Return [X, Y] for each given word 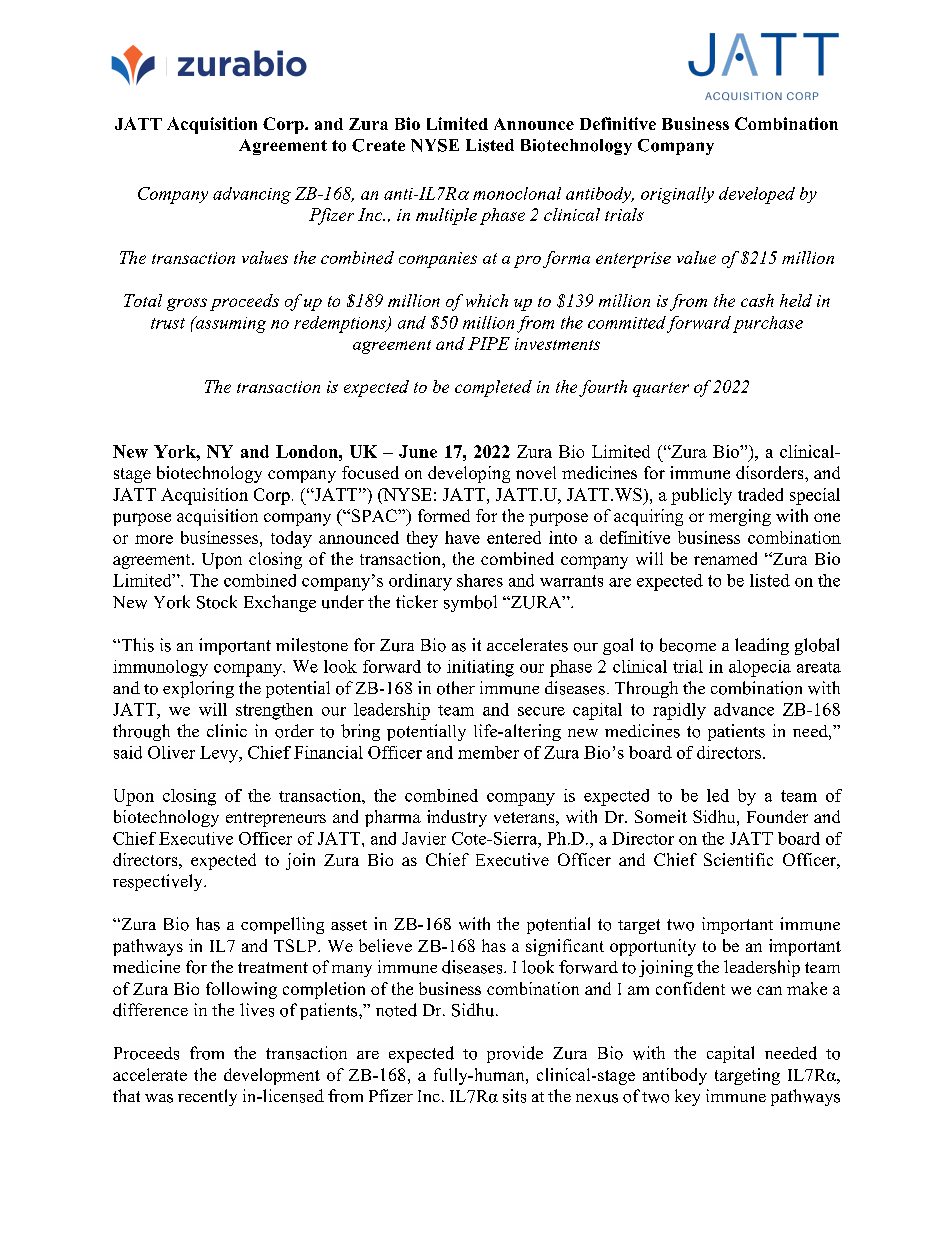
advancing [252, 195]
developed [757, 195]
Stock [217, 602]
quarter [661, 389]
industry [457, 818]
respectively [159, 882]
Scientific [738, 859]
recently [207, 1097]
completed [493, 388]
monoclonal [517, 193]
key [687, 1097]
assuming [229, 324]
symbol [470, 603]
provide [515, 1054]
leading [762, 646]
